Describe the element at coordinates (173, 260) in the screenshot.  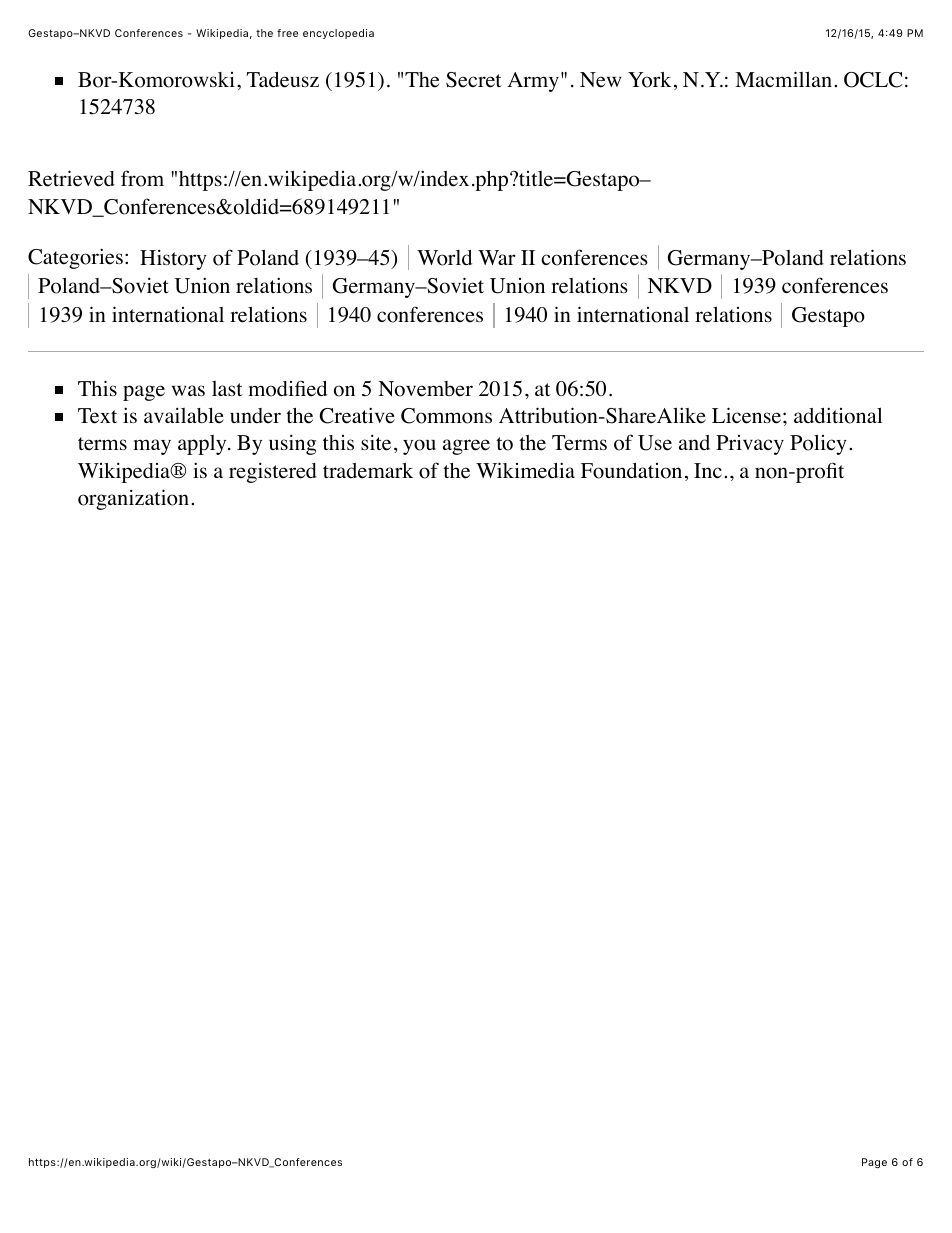
I see `History` at that location.
